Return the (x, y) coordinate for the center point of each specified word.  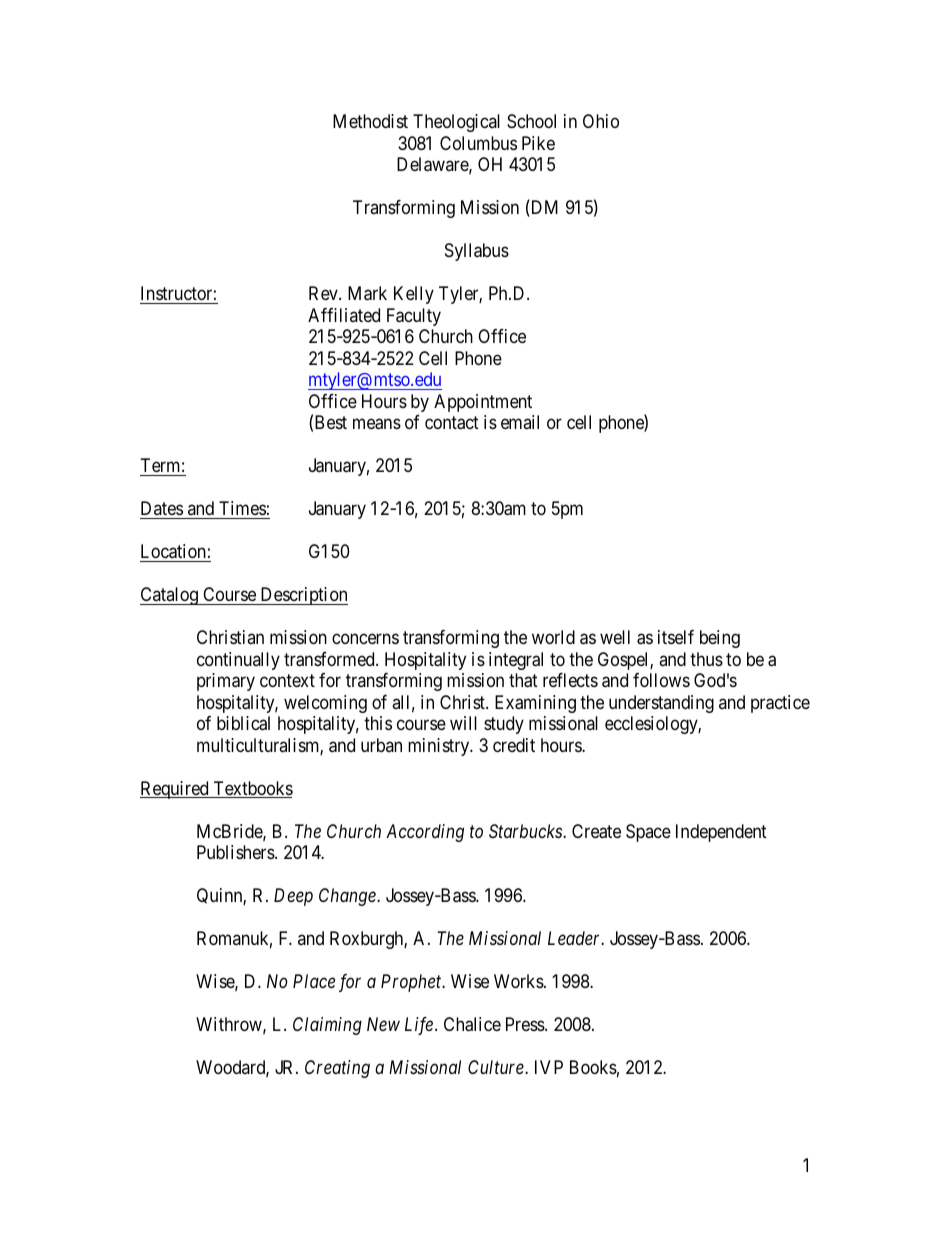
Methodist (370, 121)
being (720, 639)
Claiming (327, 1026)
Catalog (170, 596)
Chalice (472, 1024)
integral (516, 661)
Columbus (478, 143)
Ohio (601, 121)
